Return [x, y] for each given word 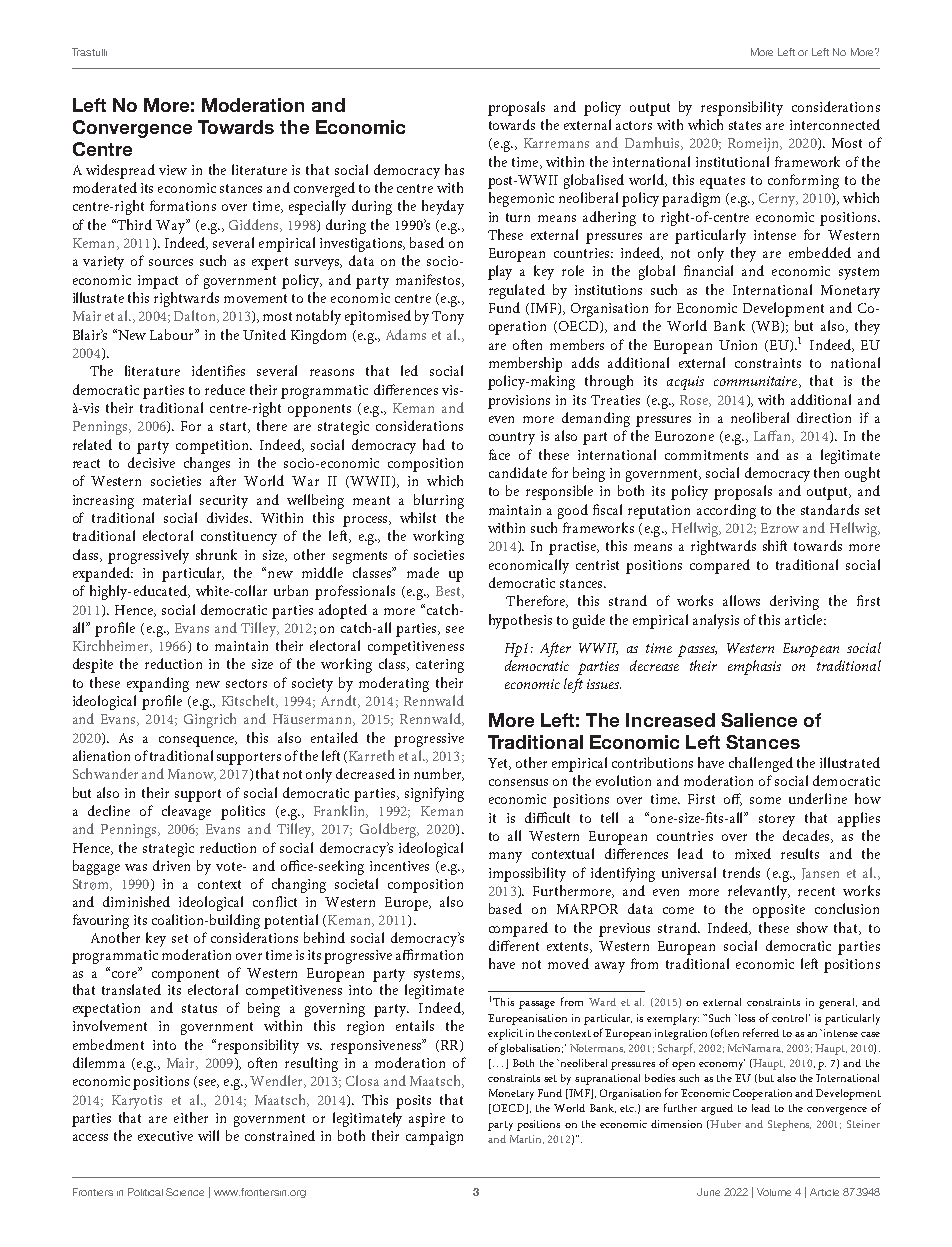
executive [165, 1136]
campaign [434, 1138]
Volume [774, 1192]
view [173, 170]
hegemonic [521, 199]
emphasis [754, 667]
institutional [732, 161]
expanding [158, 684]
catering [440, 666]
